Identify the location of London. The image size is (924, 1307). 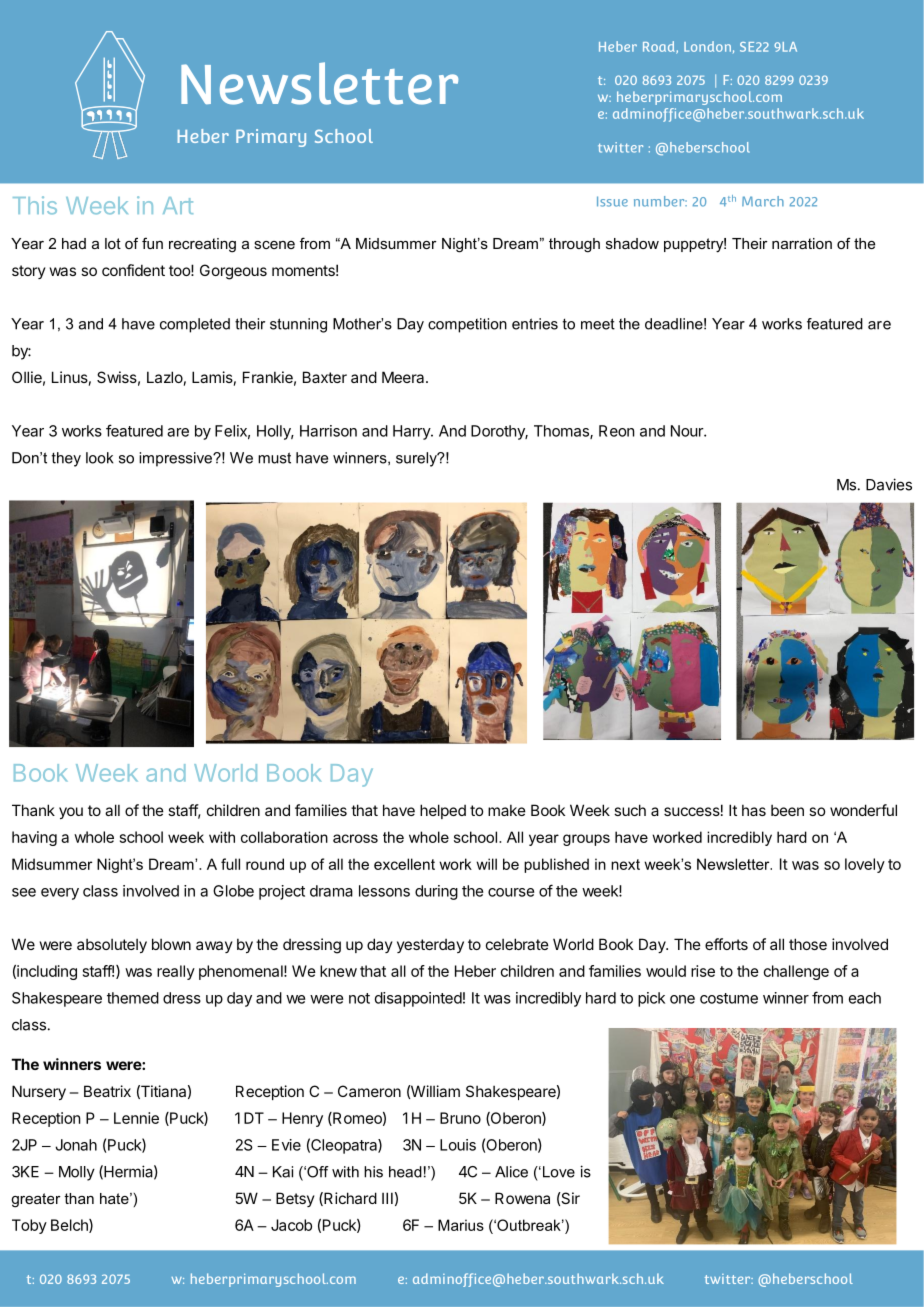
(707, 46).
